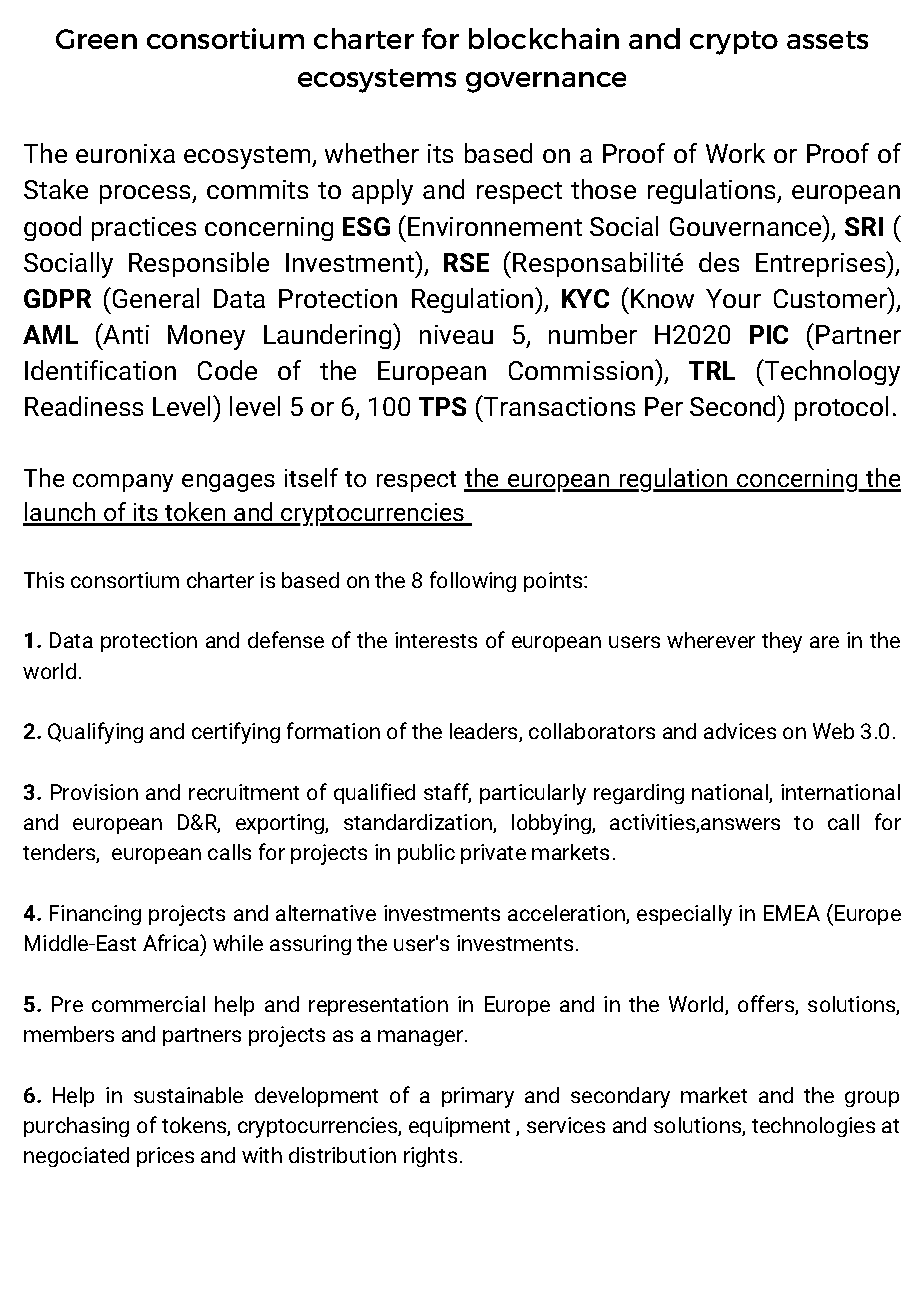 This screenshot has height=1308, width=924. Describe the element at coordinates (546, 82) in the screenshot. I see `governance` at that location.
